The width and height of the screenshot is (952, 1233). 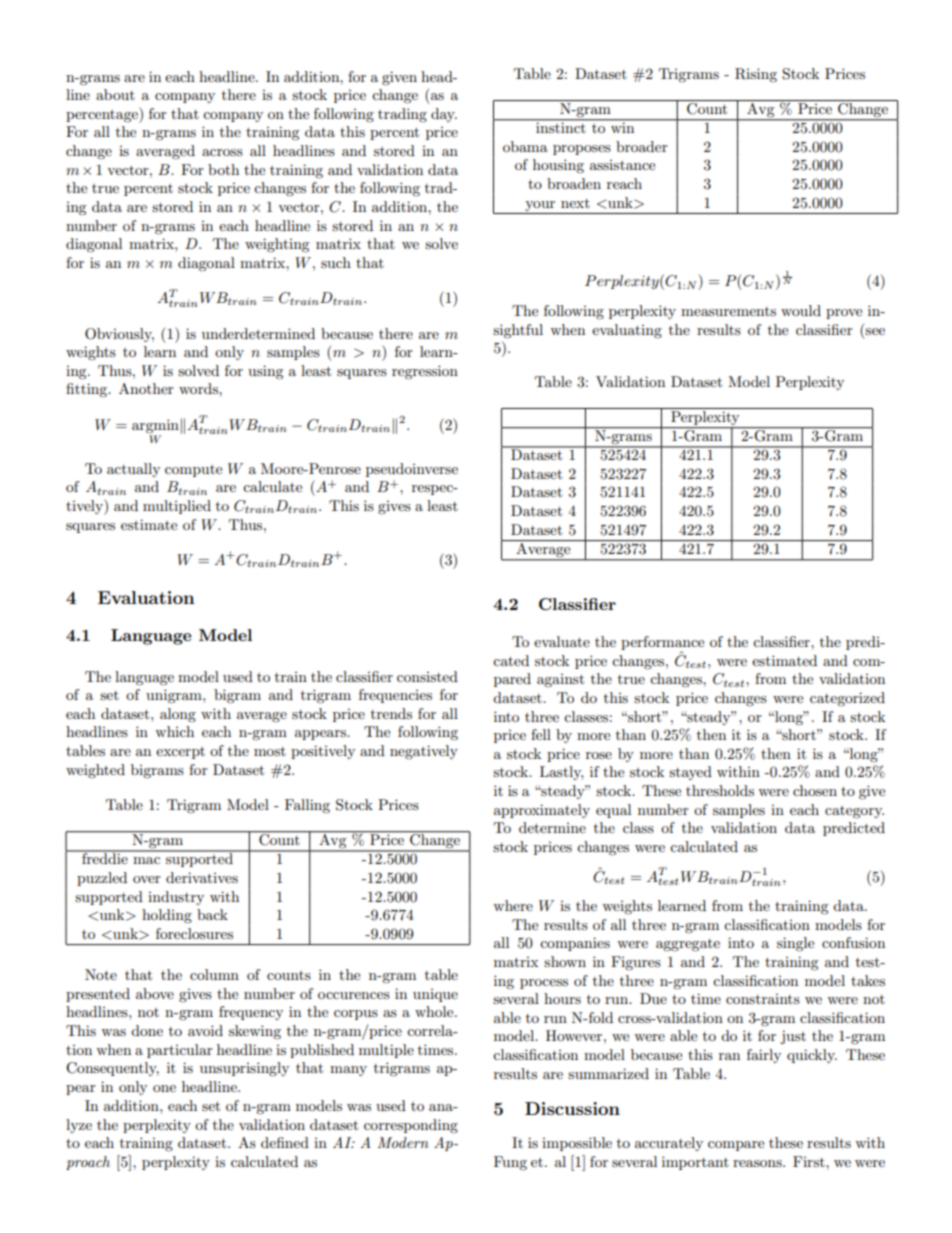 What do you see at coordinates (510, 1163) in the screenshot?
I see `Fung` at bounding box center [510, 1163].
